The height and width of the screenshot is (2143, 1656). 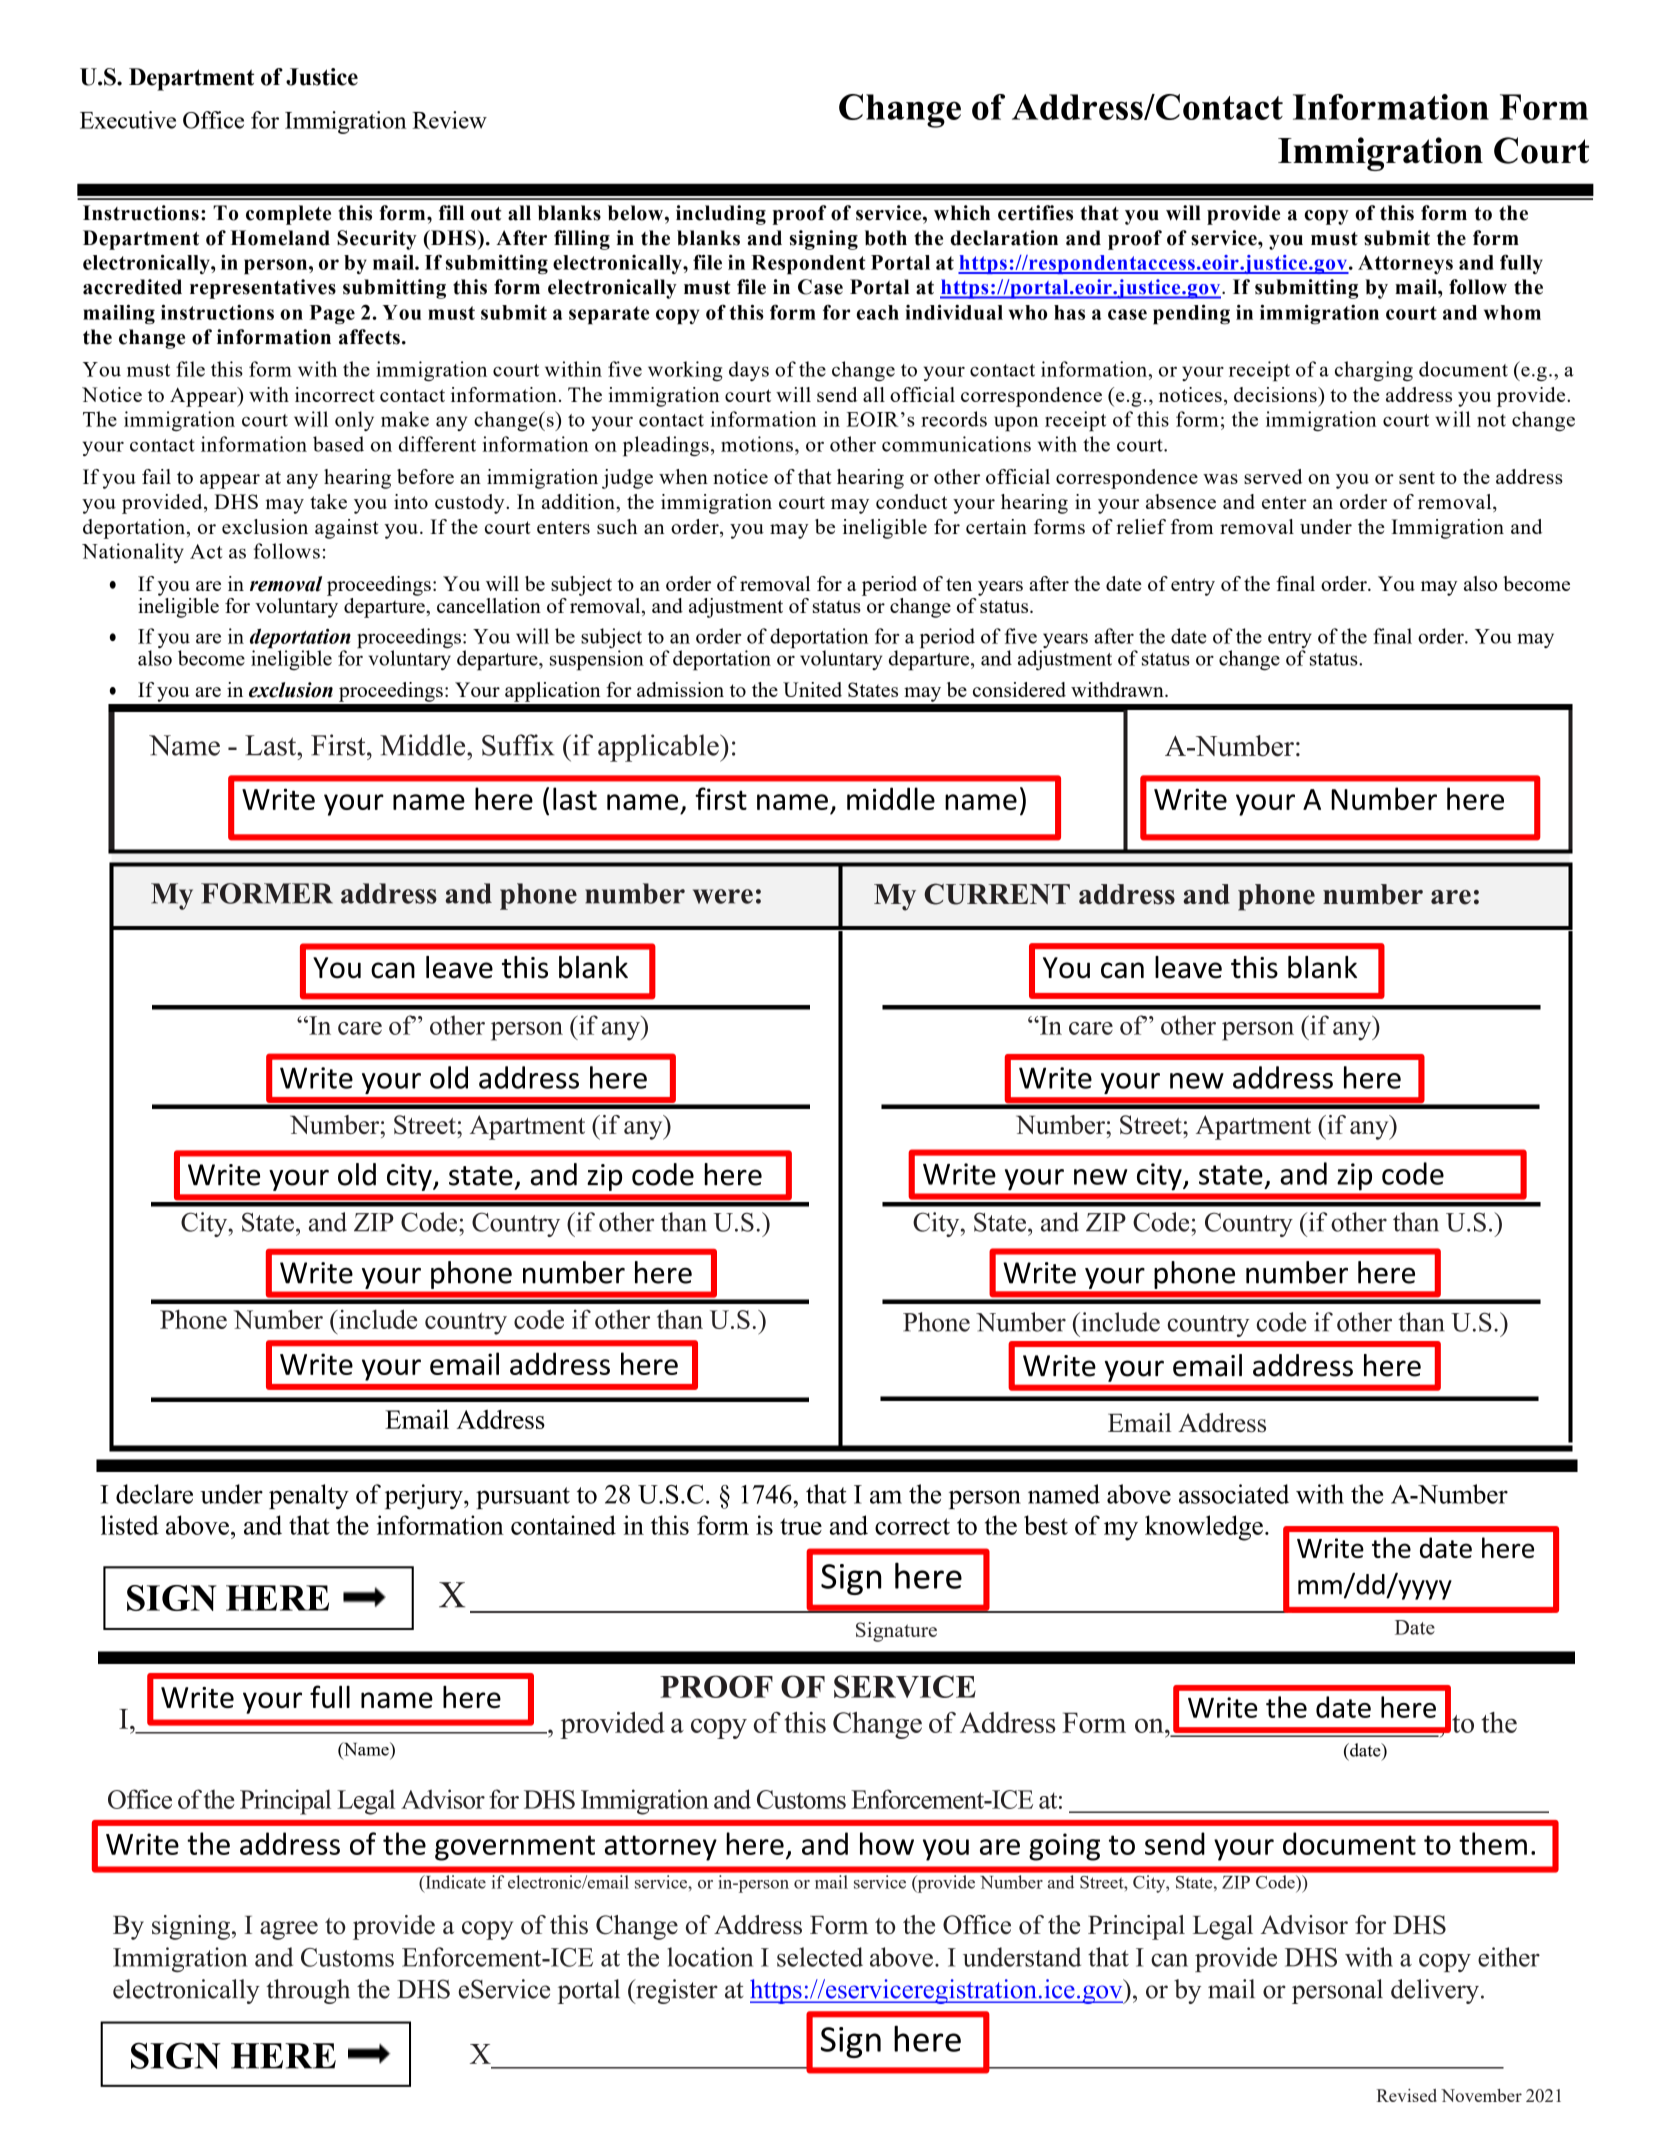 I want to click on both, so click(x=886, y=238).
